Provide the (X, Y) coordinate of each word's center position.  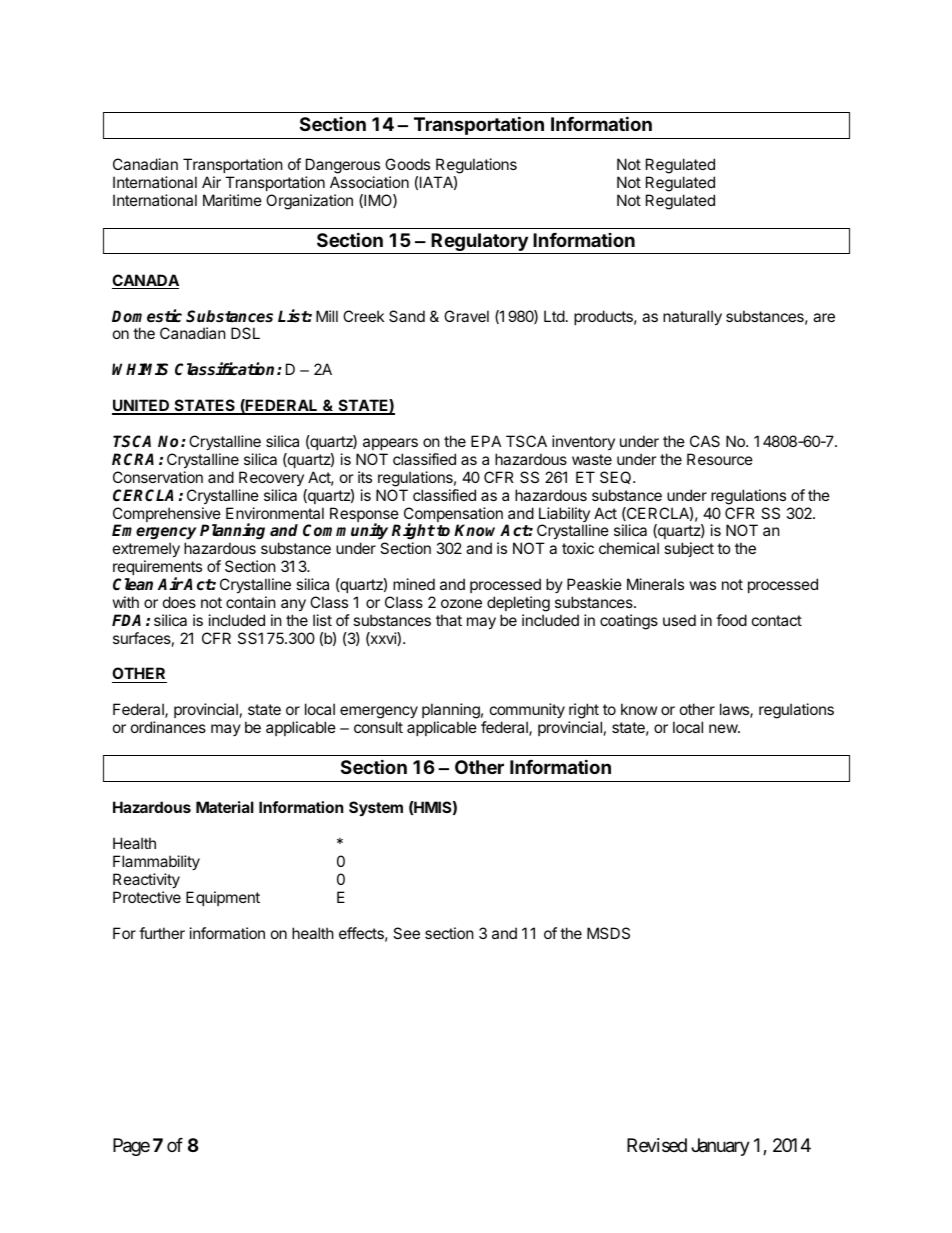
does (179, 602)
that (449, 620)
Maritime (232, 200)
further (162, 933)
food (731, 620)
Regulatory (479, 243)
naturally (692, 317)
